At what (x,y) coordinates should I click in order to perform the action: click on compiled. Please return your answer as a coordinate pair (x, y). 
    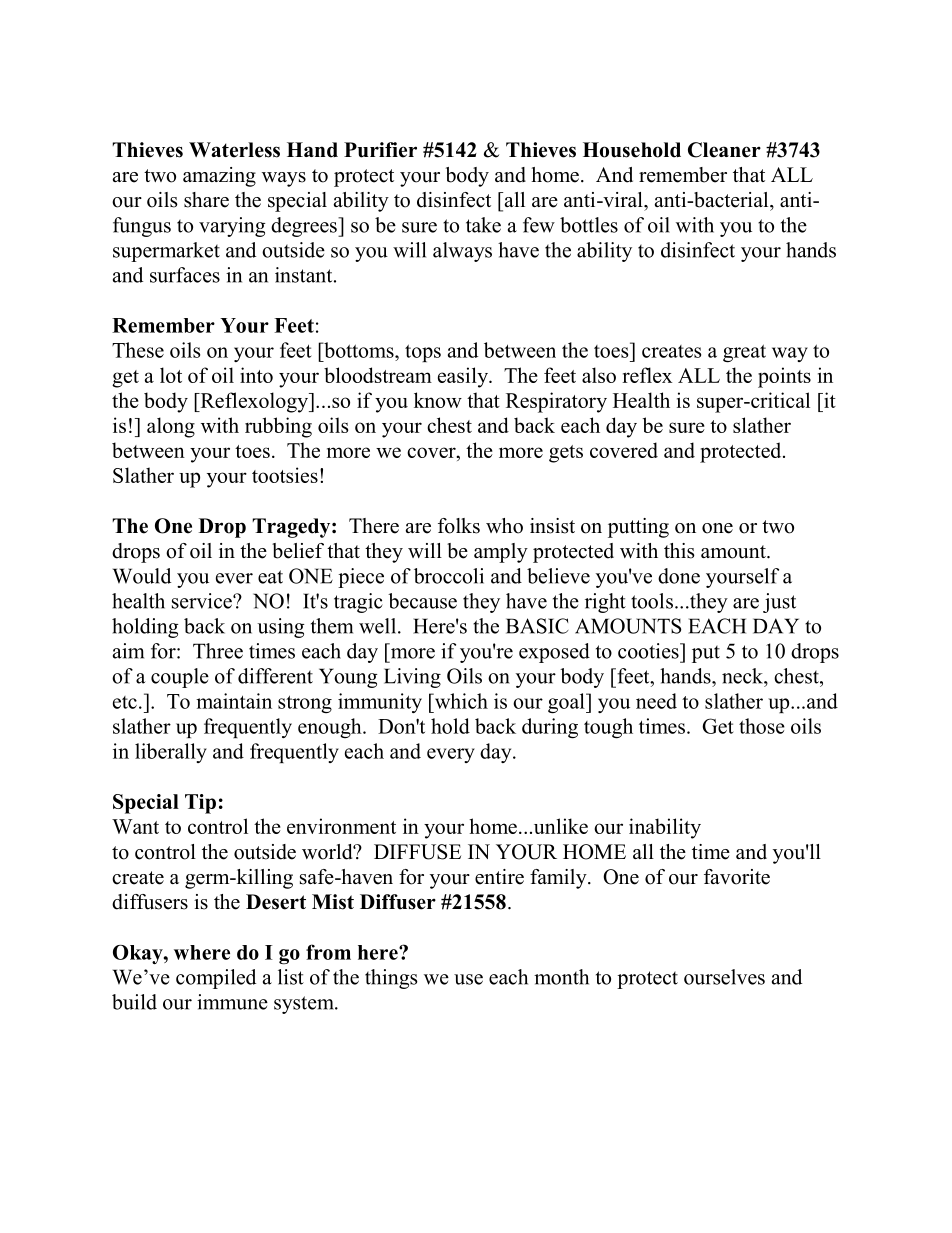
    Looking at the image, I should click on (216, 979).
